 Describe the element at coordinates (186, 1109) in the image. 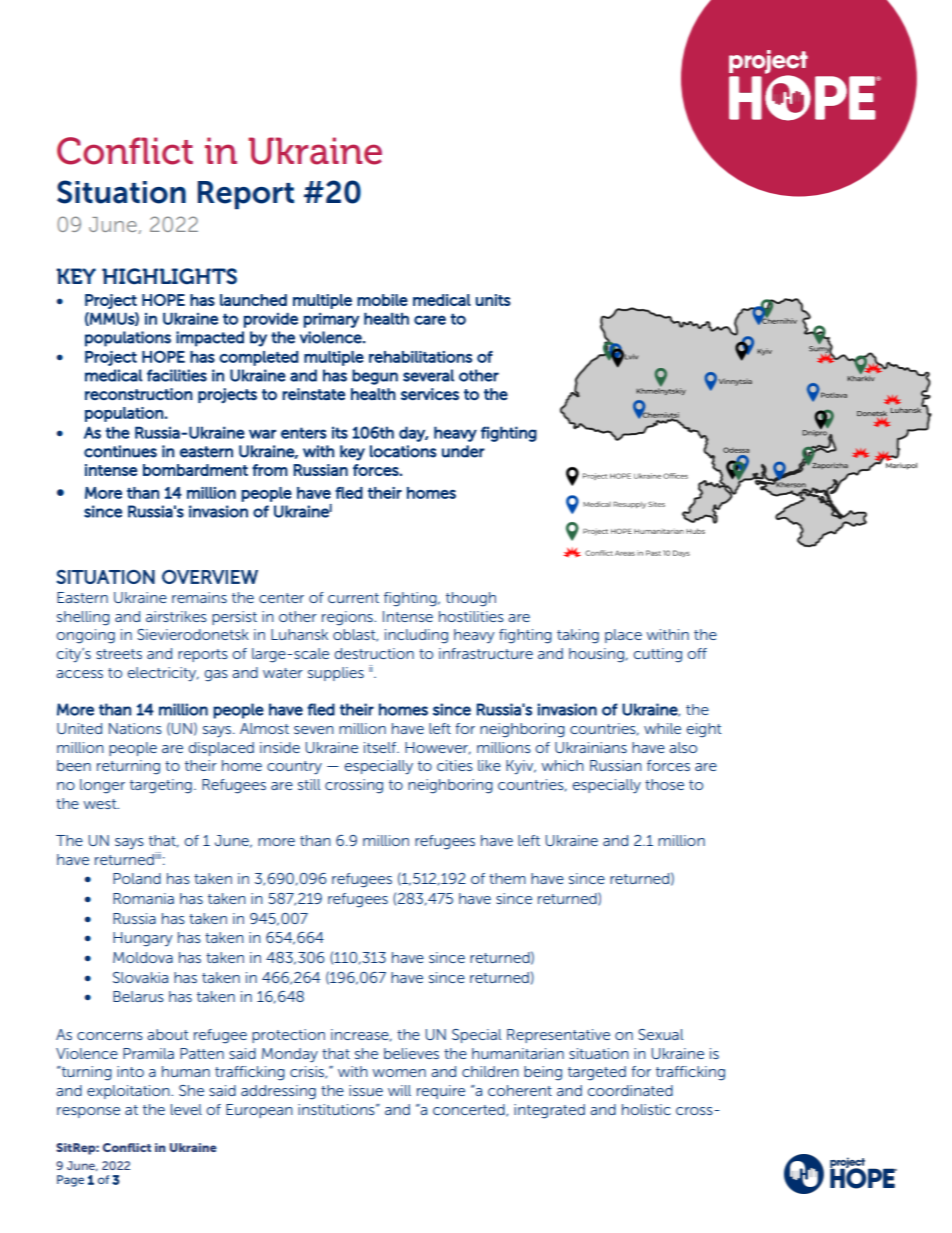

I see `level` at that location.
